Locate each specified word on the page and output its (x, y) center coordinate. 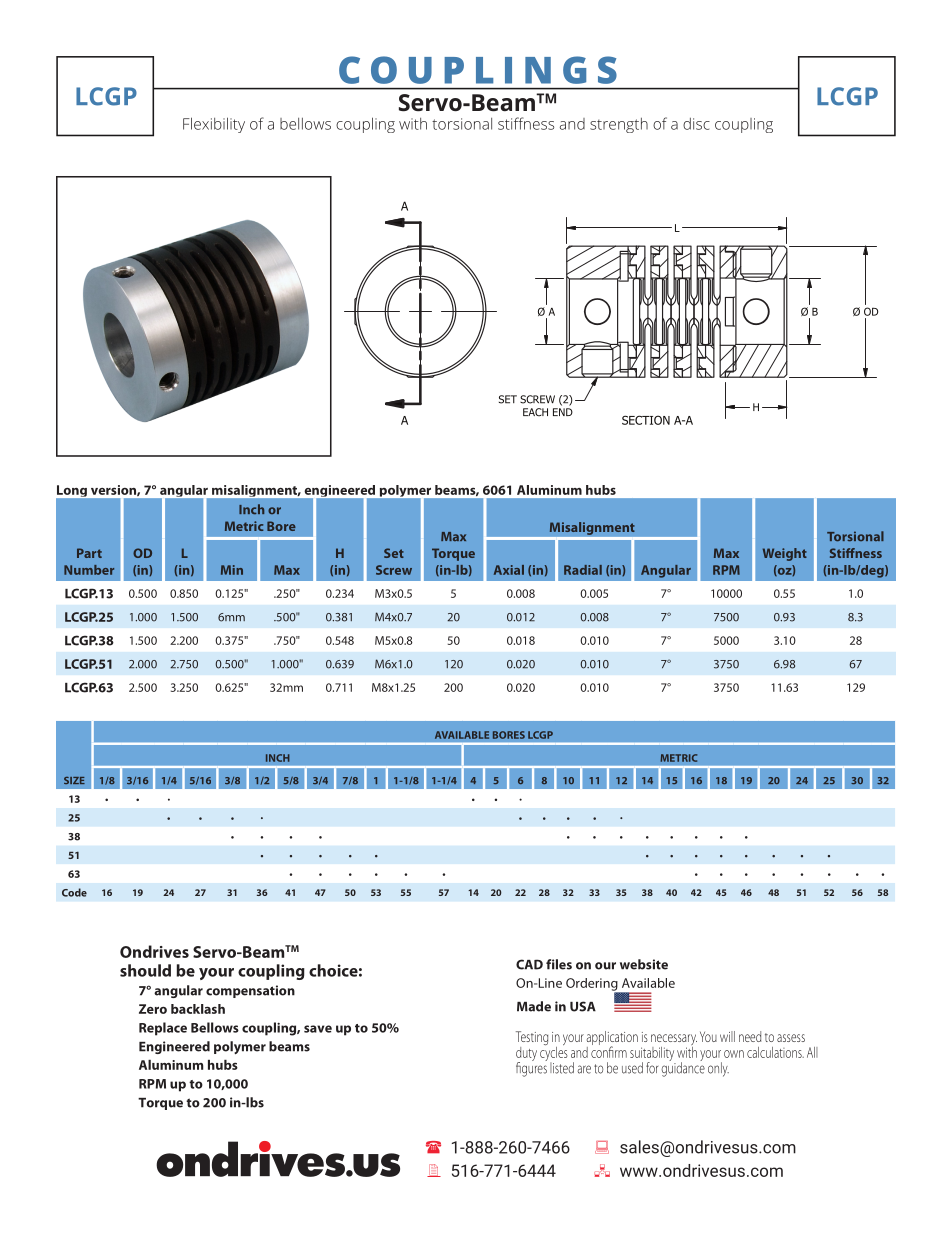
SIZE (74, 780)
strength (619, 125)
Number (89, 570)
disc (696, 124)
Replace (163, 1029)
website (644, 964)
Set (394, 553)
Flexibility (214, 125)
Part (89, 553)
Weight (785, 554)
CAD (529, 964)
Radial (583, 570)
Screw (394, 570)
